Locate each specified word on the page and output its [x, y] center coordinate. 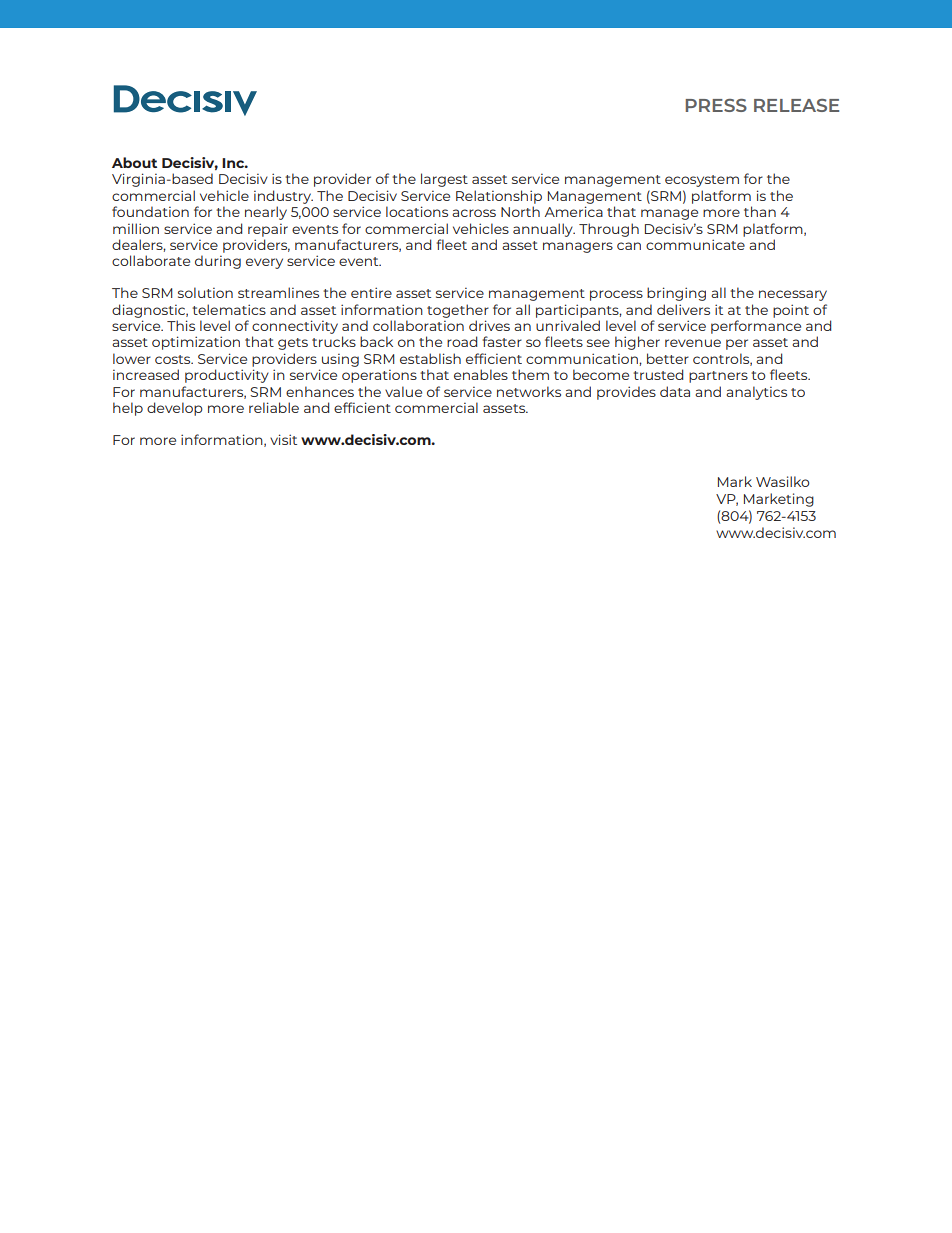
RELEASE [796, 105]
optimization [196, 343]
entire [371, 292]
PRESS [716, 105]
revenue [693, 343]
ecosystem [702, 181]
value [403, 391]
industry [283, 197]
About [134, 162]
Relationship [499, 197]
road [462, 341]
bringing [676, 294]
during [218, 262]
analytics [756, 393]
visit [283, 439]
